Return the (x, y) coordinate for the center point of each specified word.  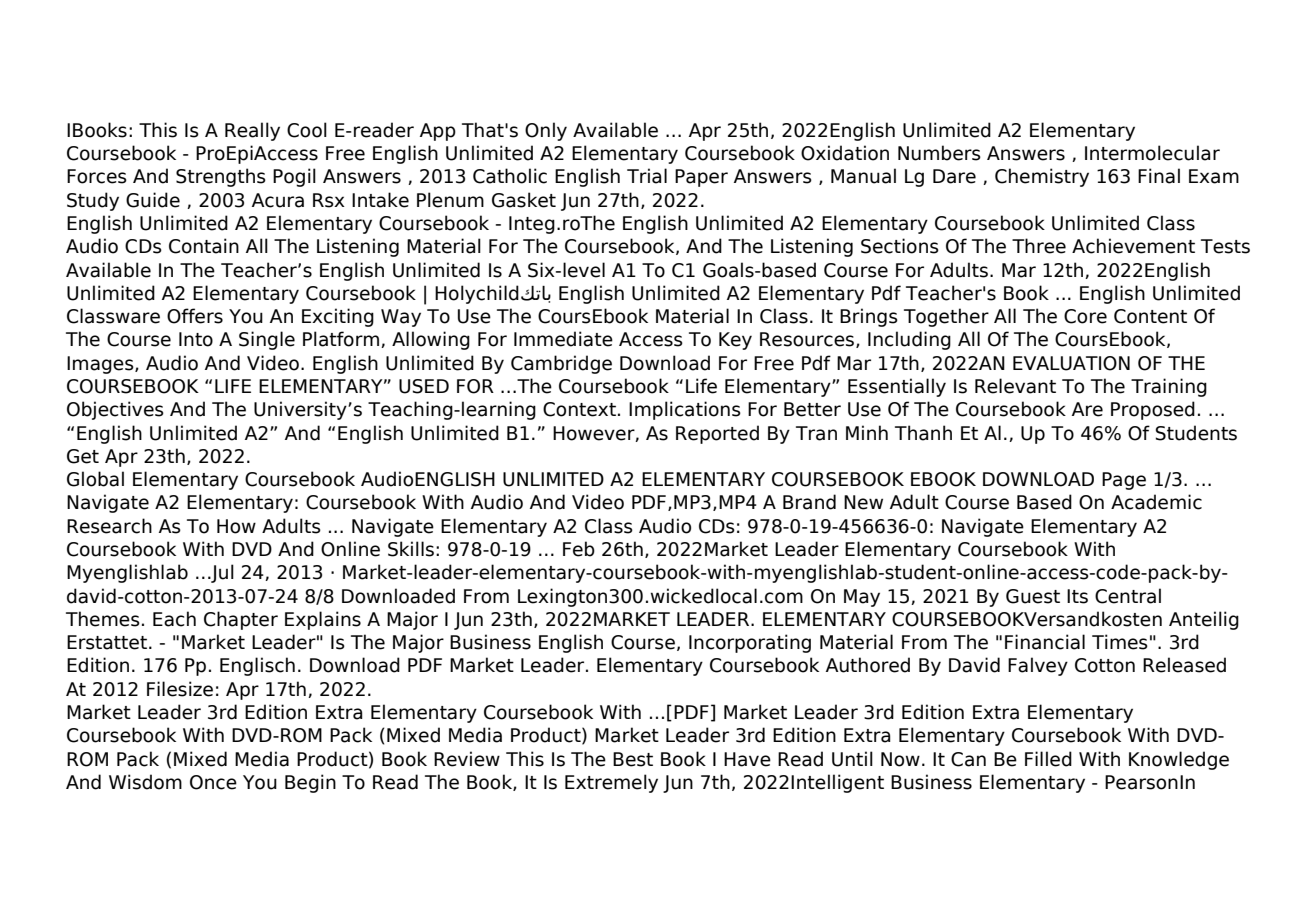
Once (213, 782)
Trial (647, 176)
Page (1124, 481)
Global (95, 479)
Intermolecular (1152, 153)
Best (633, 759)
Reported (717, 434)
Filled (1048, 759)
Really (252, 131)
